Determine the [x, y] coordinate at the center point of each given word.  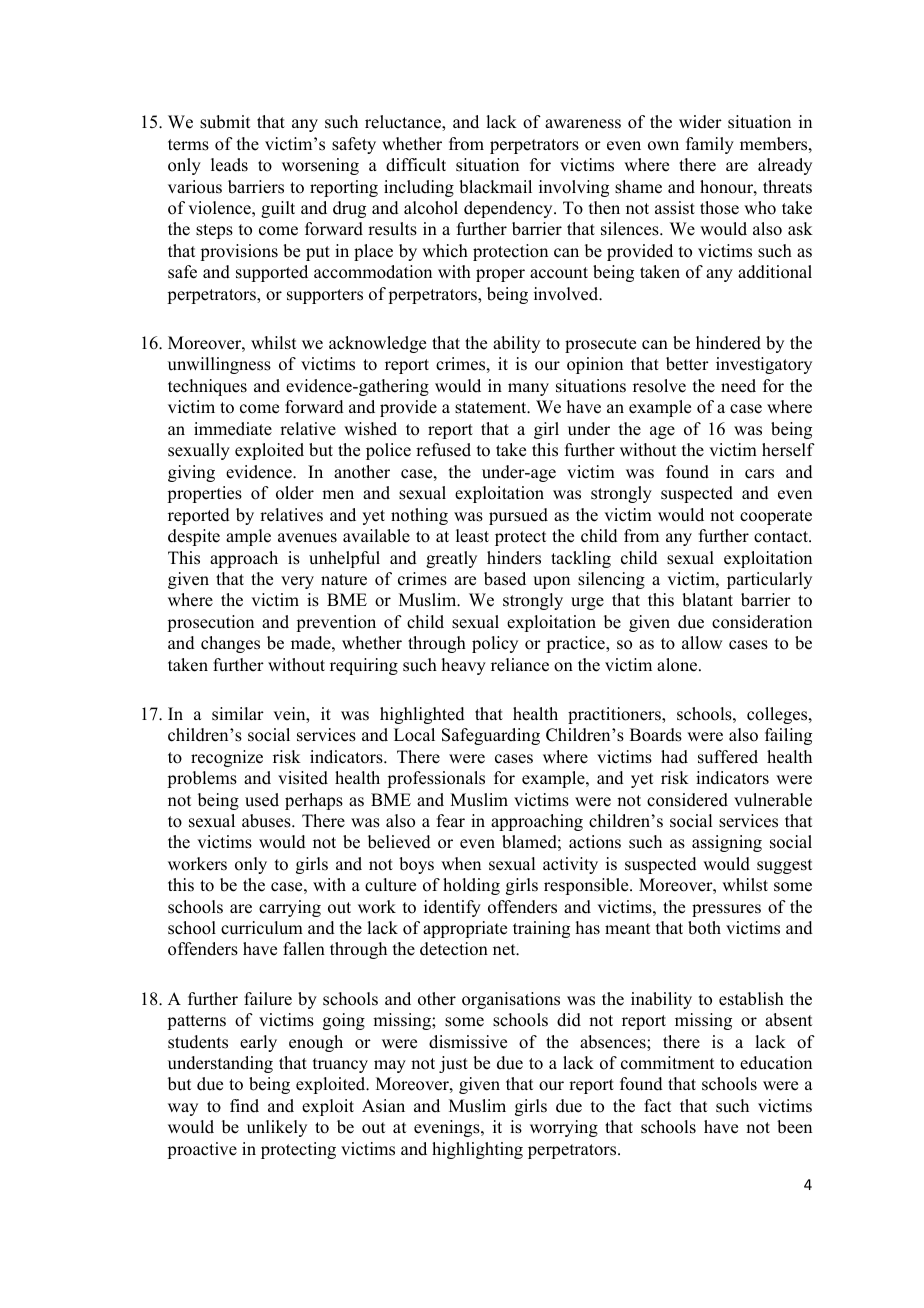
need [738, 386]
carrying [290, 908]
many [528, 389]
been [794, 1127]
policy [495, 644]
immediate [233, 429]
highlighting [477, 1150]
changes [230, 644]
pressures [726, 910]
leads [229, 165]
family [710, 145]
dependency [509, 209]
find [244, 1106]
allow [702, 643]
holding [471, 886]
